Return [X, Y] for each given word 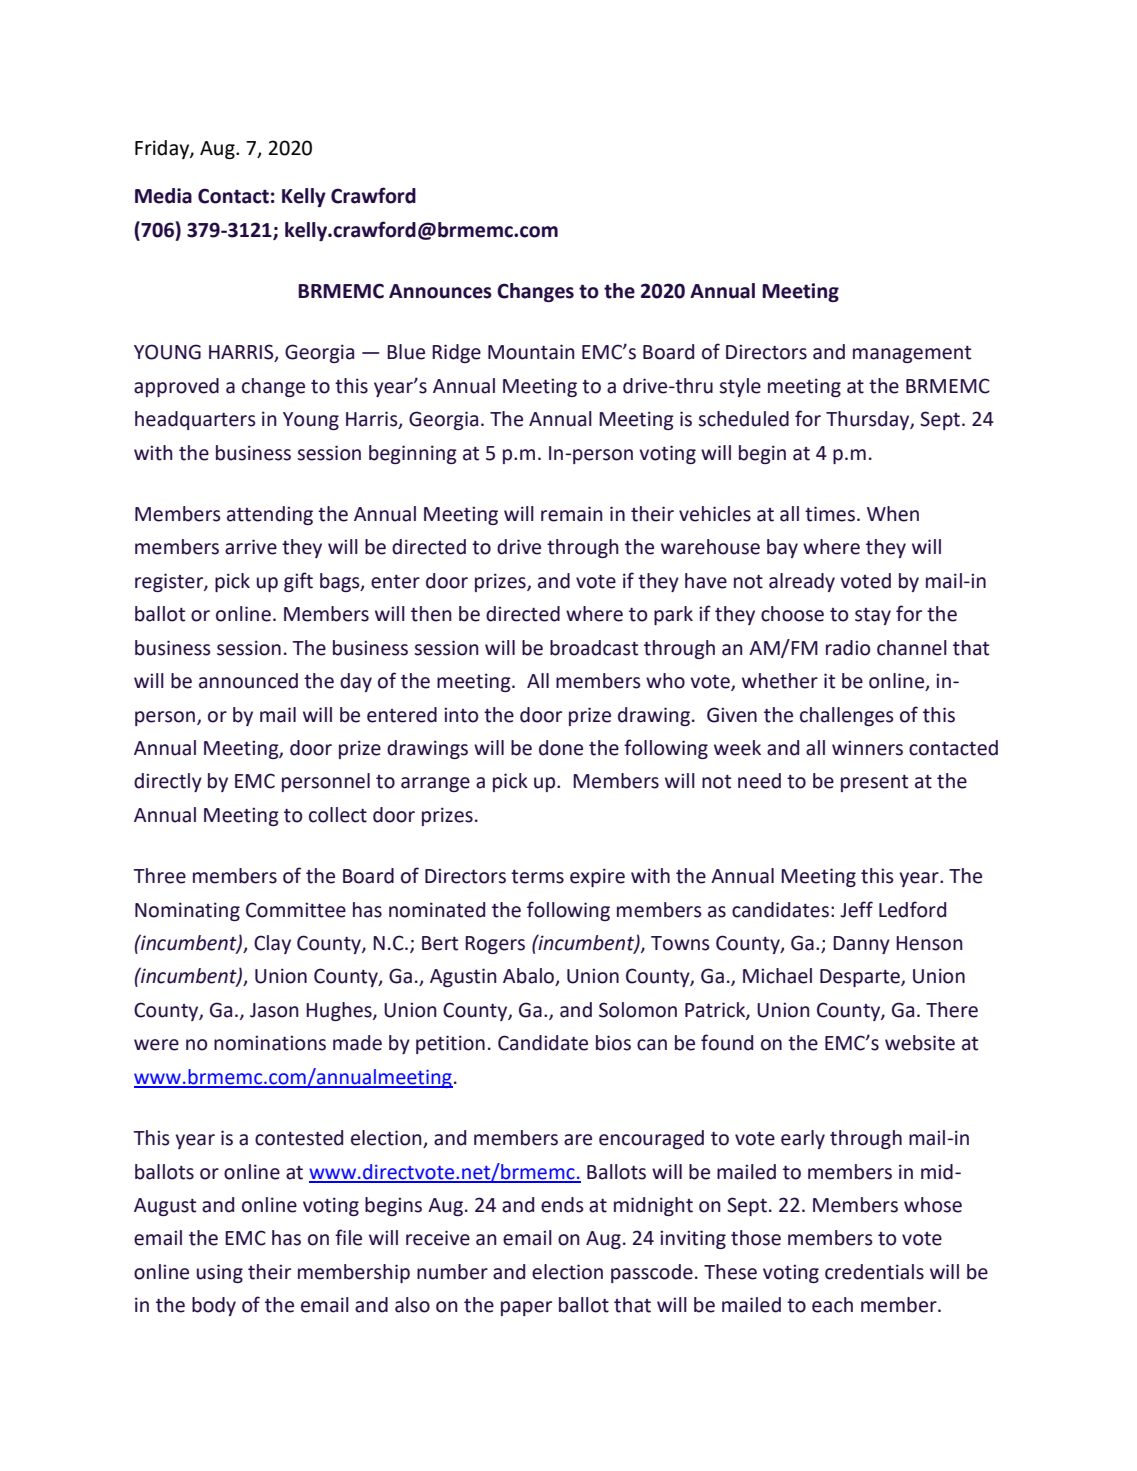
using [220, 1273]
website [920, 1043]
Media [163, 196]
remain [572, 514]
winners [867, 748]
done [561, 748]
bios [613, 1043]
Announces [440, 291]
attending [270, 515]
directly [168, 782]
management [912, 354]
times [830, 514]
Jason [274, 1010]
